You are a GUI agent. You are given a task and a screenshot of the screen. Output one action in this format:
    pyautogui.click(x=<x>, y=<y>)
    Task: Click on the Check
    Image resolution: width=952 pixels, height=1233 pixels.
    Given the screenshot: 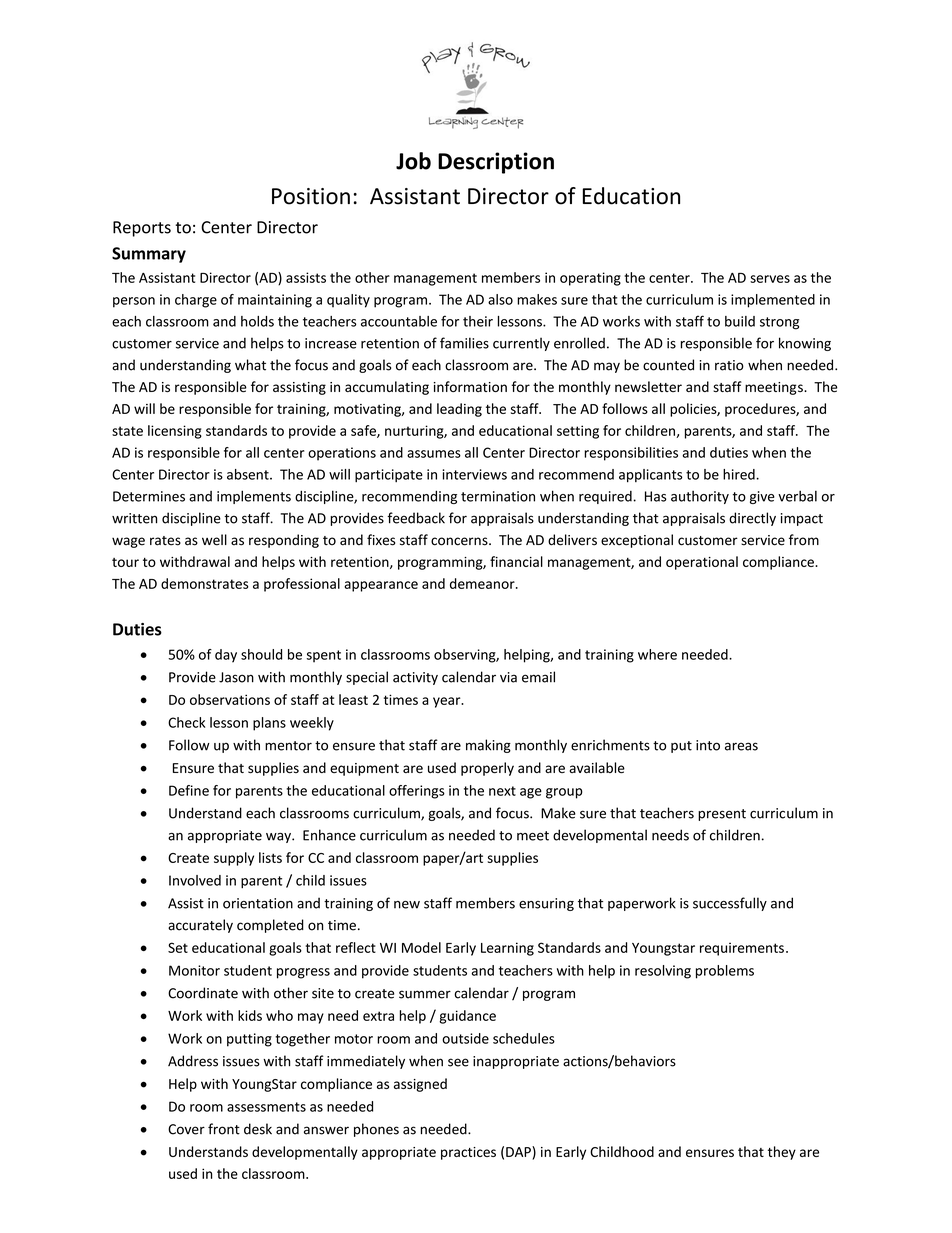 What is the action you would take?
    pyautogui.click(x=187, y=722)
